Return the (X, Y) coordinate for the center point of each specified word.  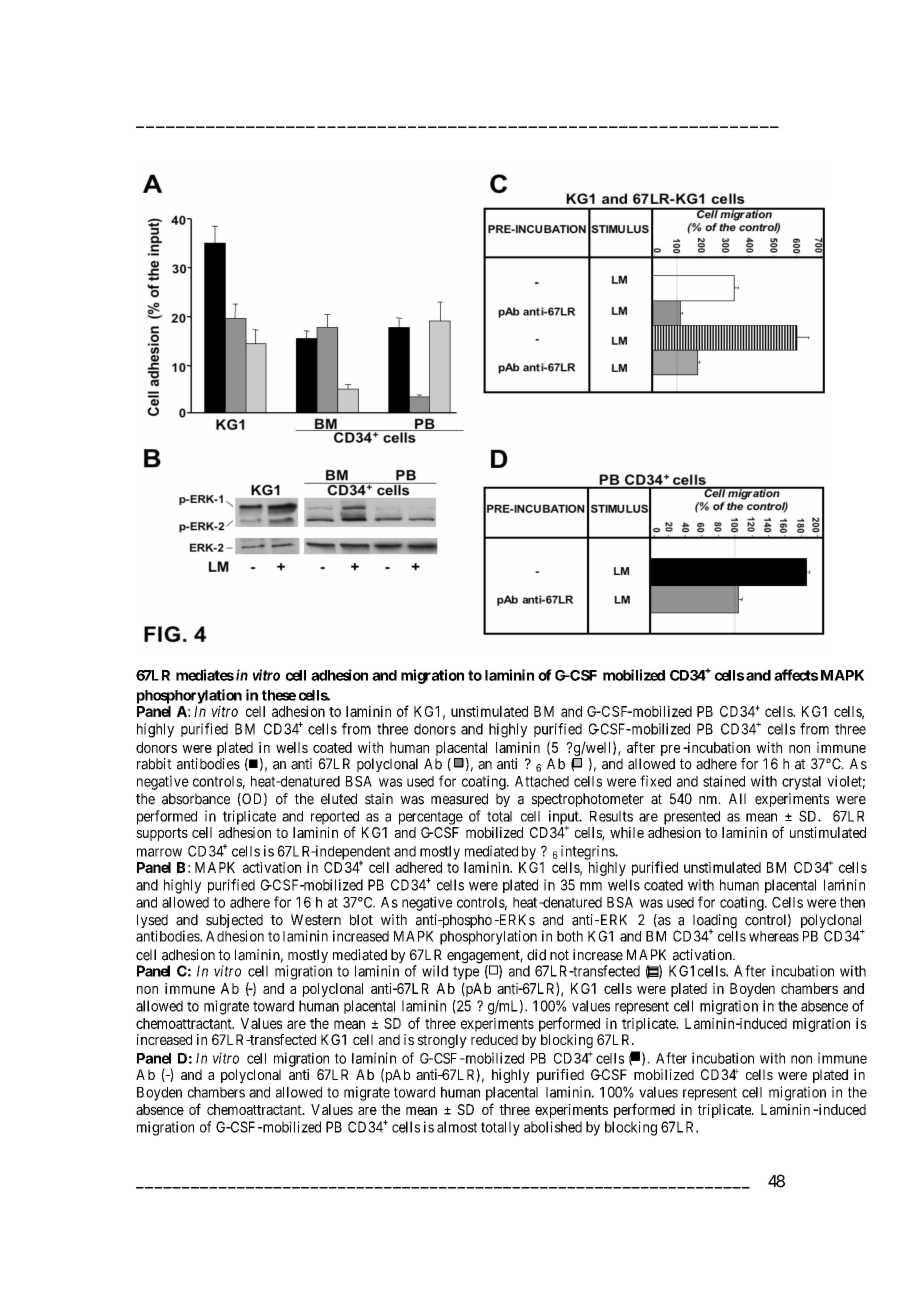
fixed (655, 781)
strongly (442, 1041)
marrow (159, 852)
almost (457, 1127)
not (559, 955)
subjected (234, 922)
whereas (774, 936)
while (627, 832)
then (852, 902)
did (536, 955)
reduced (494, 1039)
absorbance (196, 799)
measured (459, 799)
